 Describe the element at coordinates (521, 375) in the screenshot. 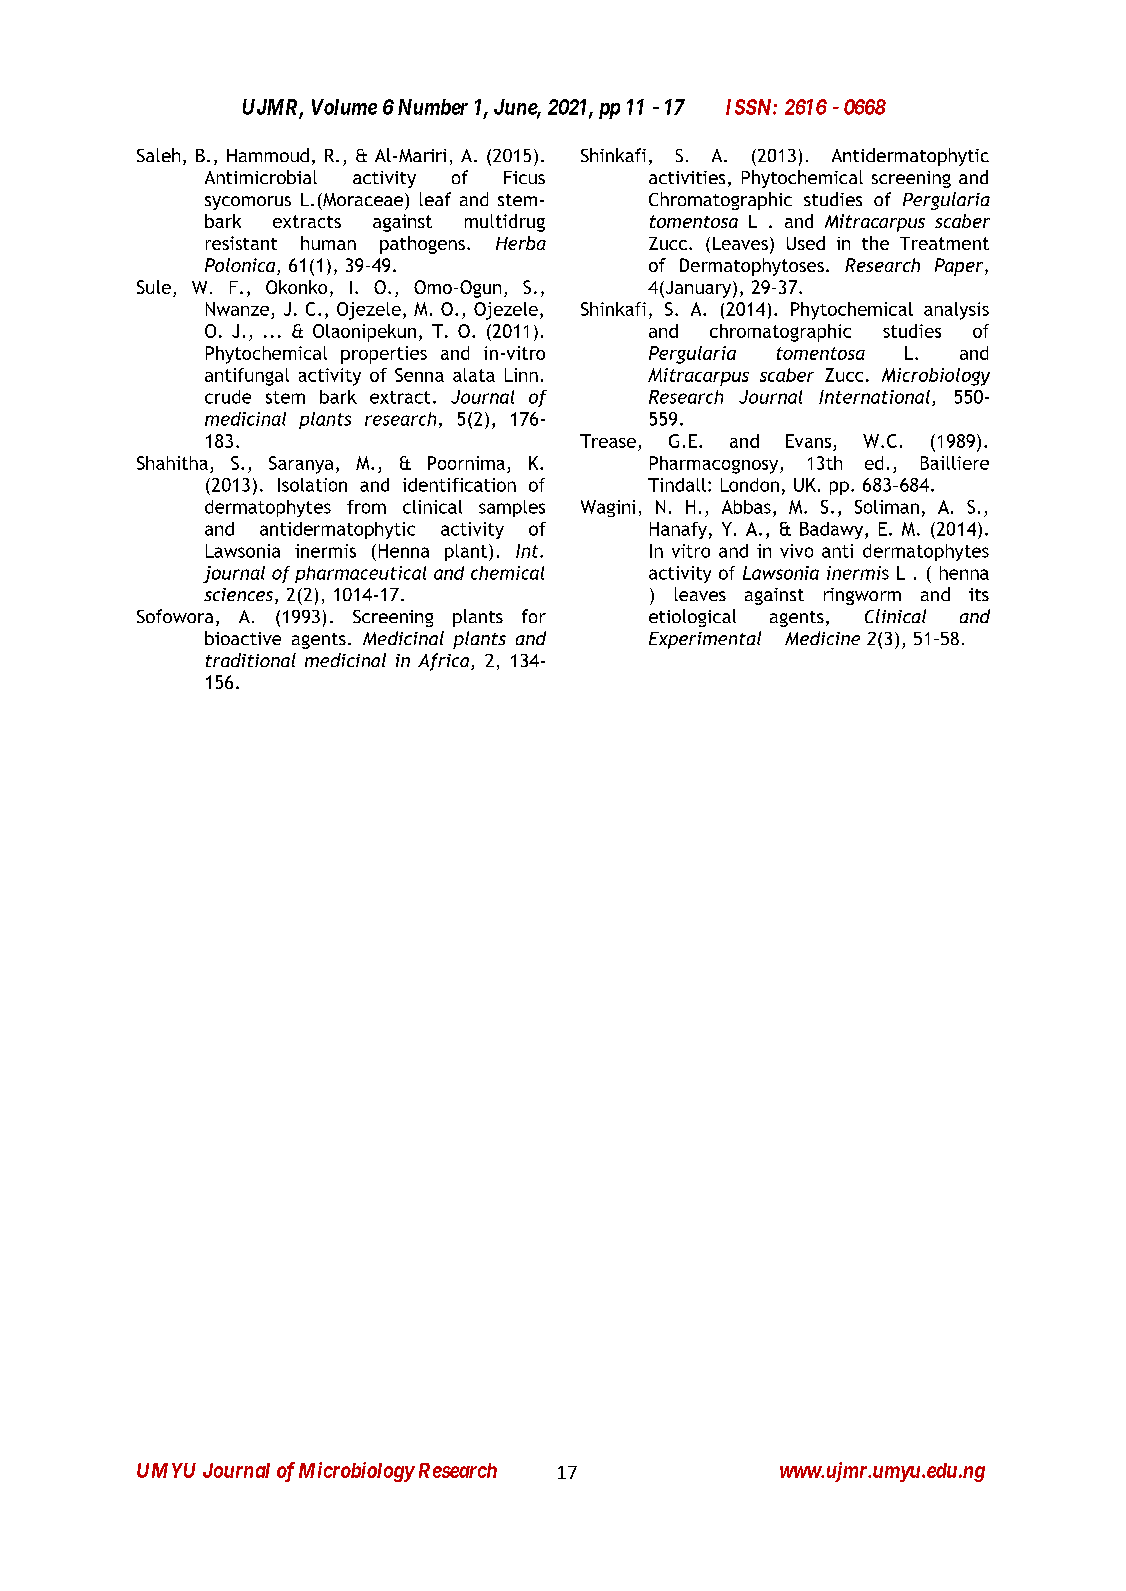

I see `Linn` at that location.
